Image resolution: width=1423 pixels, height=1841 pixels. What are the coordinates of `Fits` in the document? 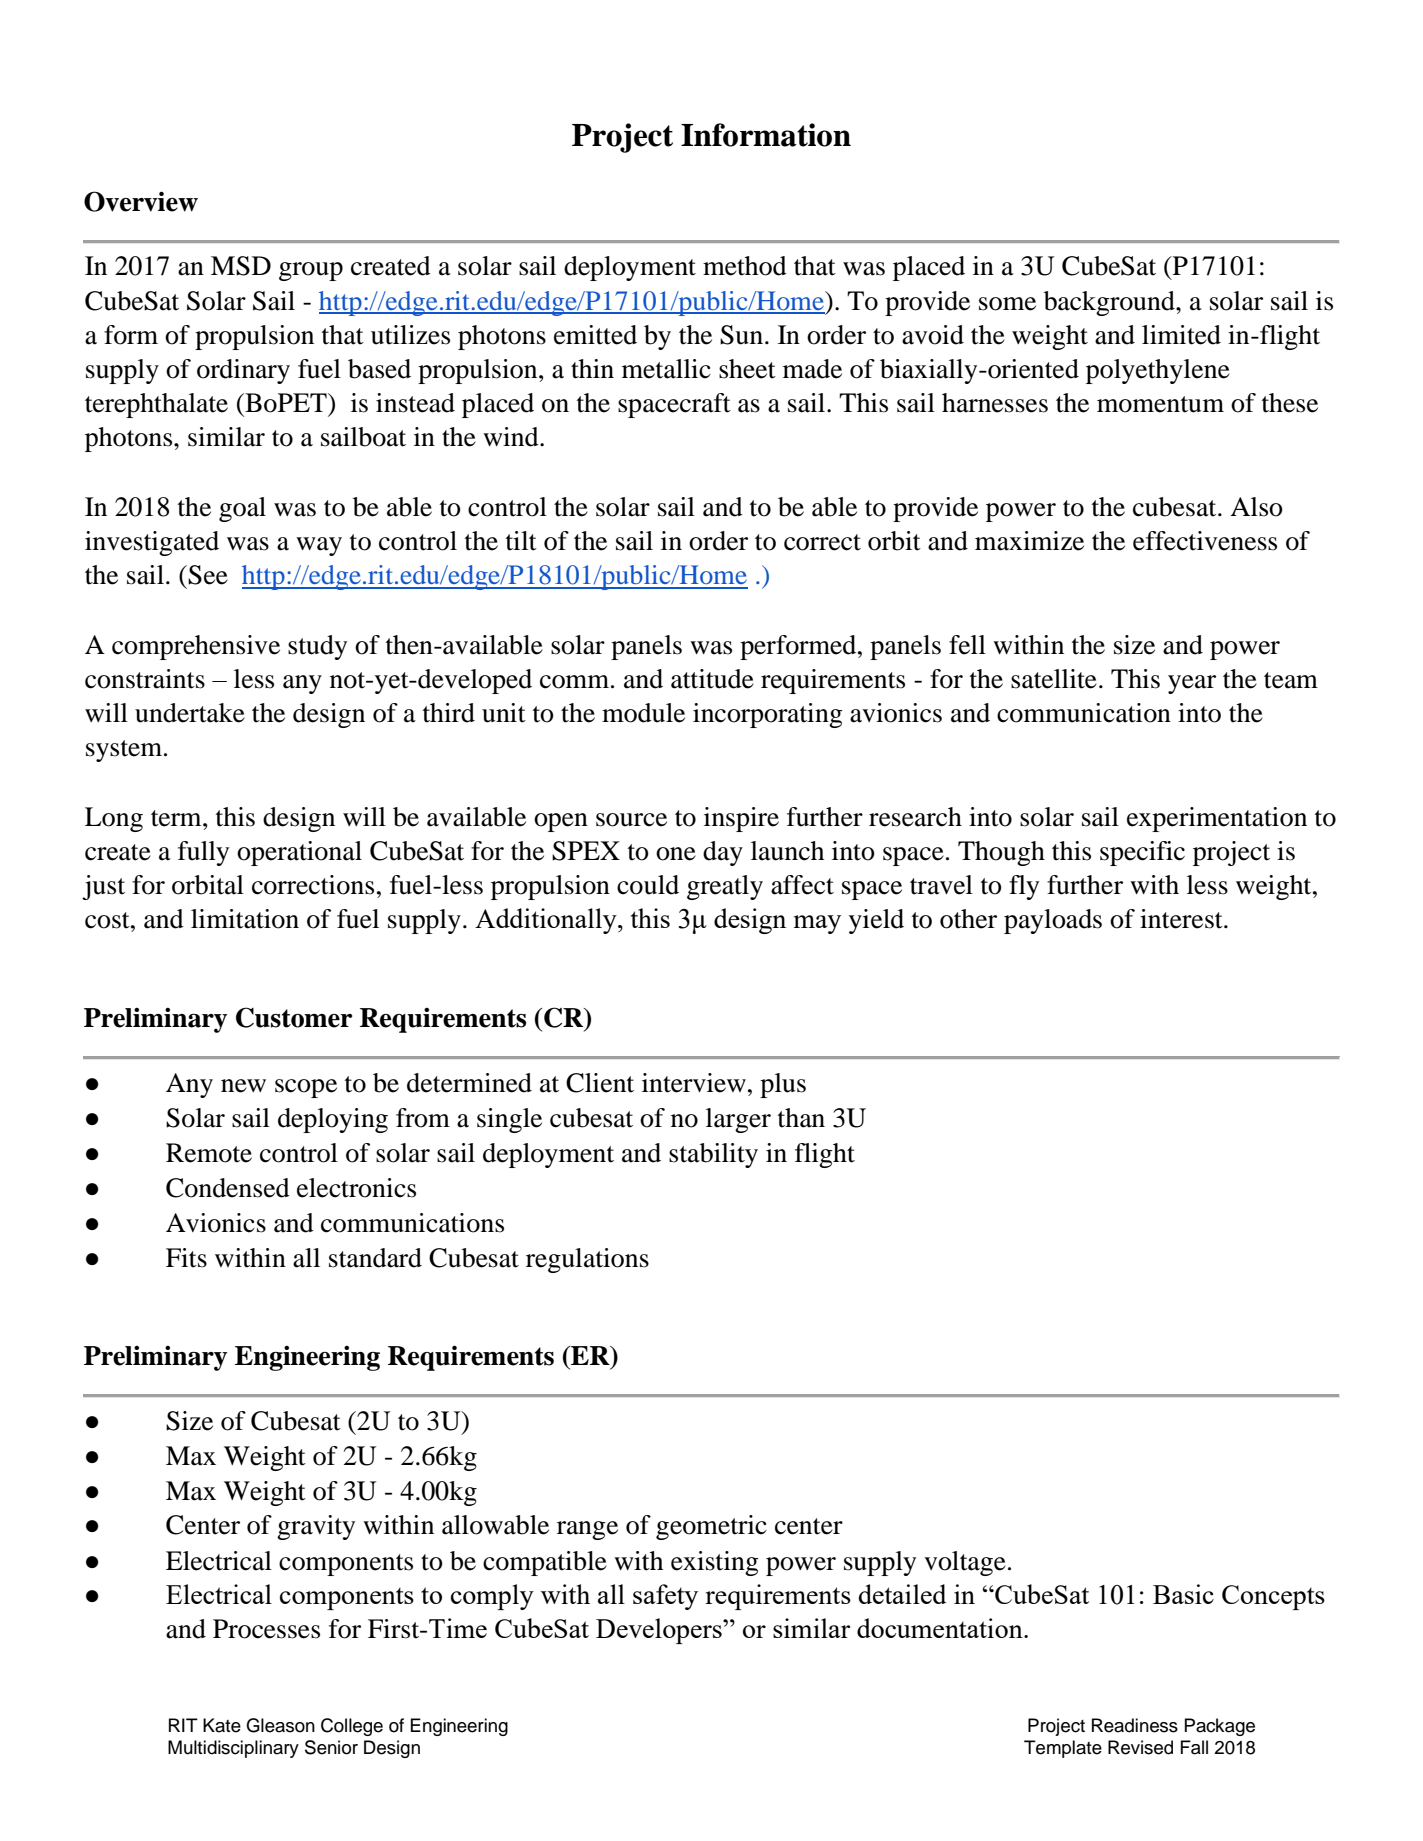 It's located at (186, 1258).
